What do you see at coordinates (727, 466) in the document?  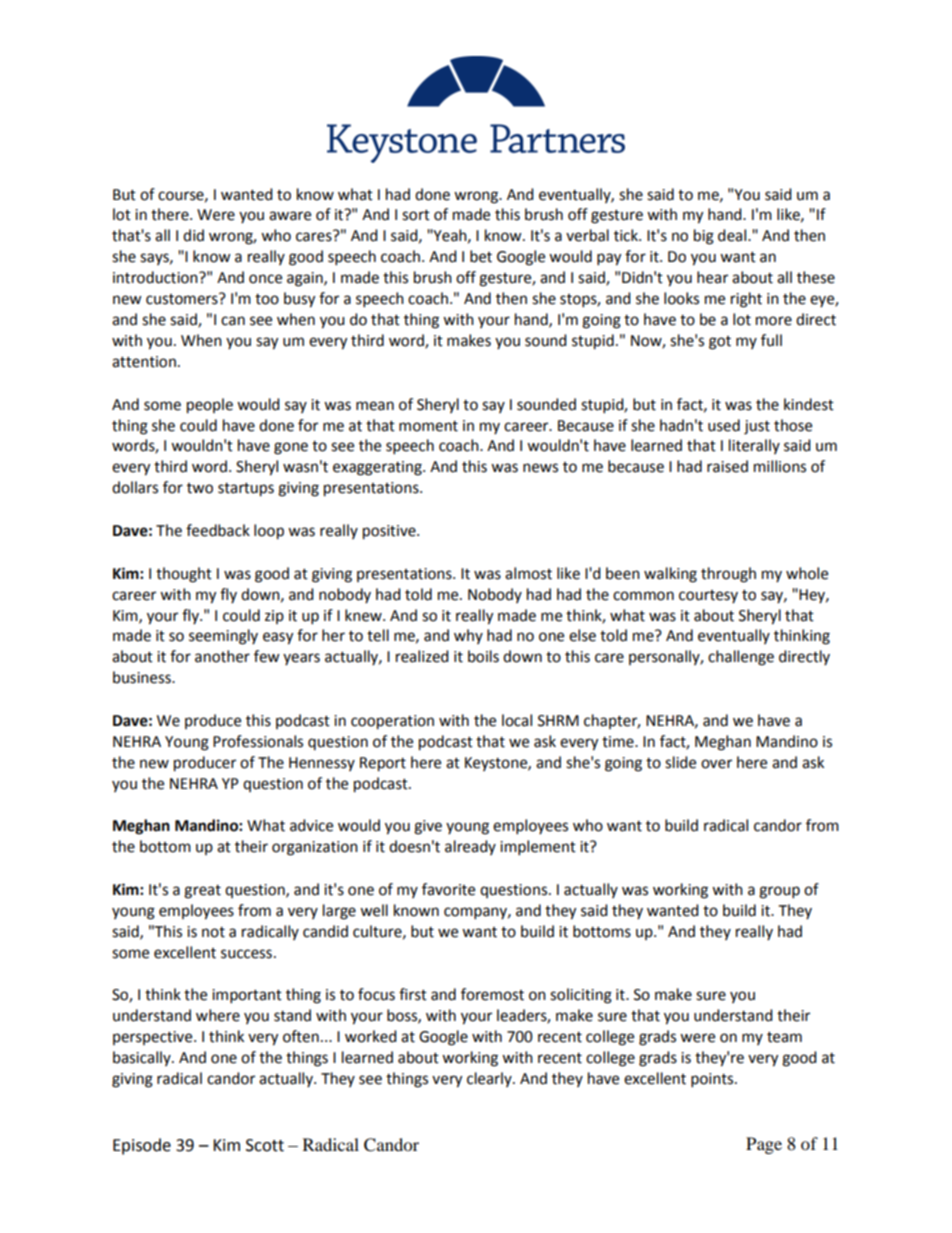 I see `raised` at bounding box center [727, 466].
